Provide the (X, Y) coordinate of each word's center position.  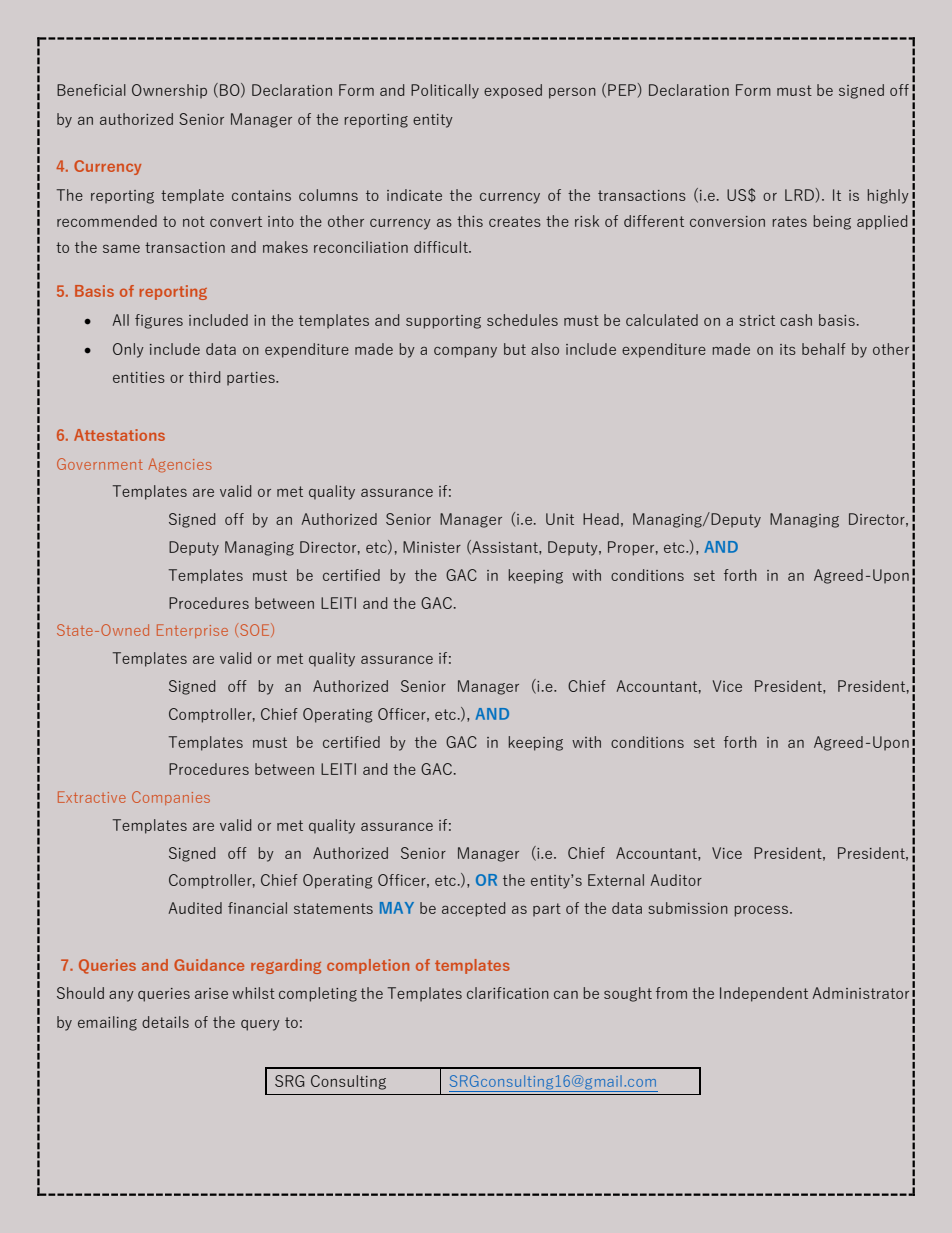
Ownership (169, 91)
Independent (764, 994)
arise (211, 993)
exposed (513, 91)
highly (888, 196)
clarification (508, 993)
